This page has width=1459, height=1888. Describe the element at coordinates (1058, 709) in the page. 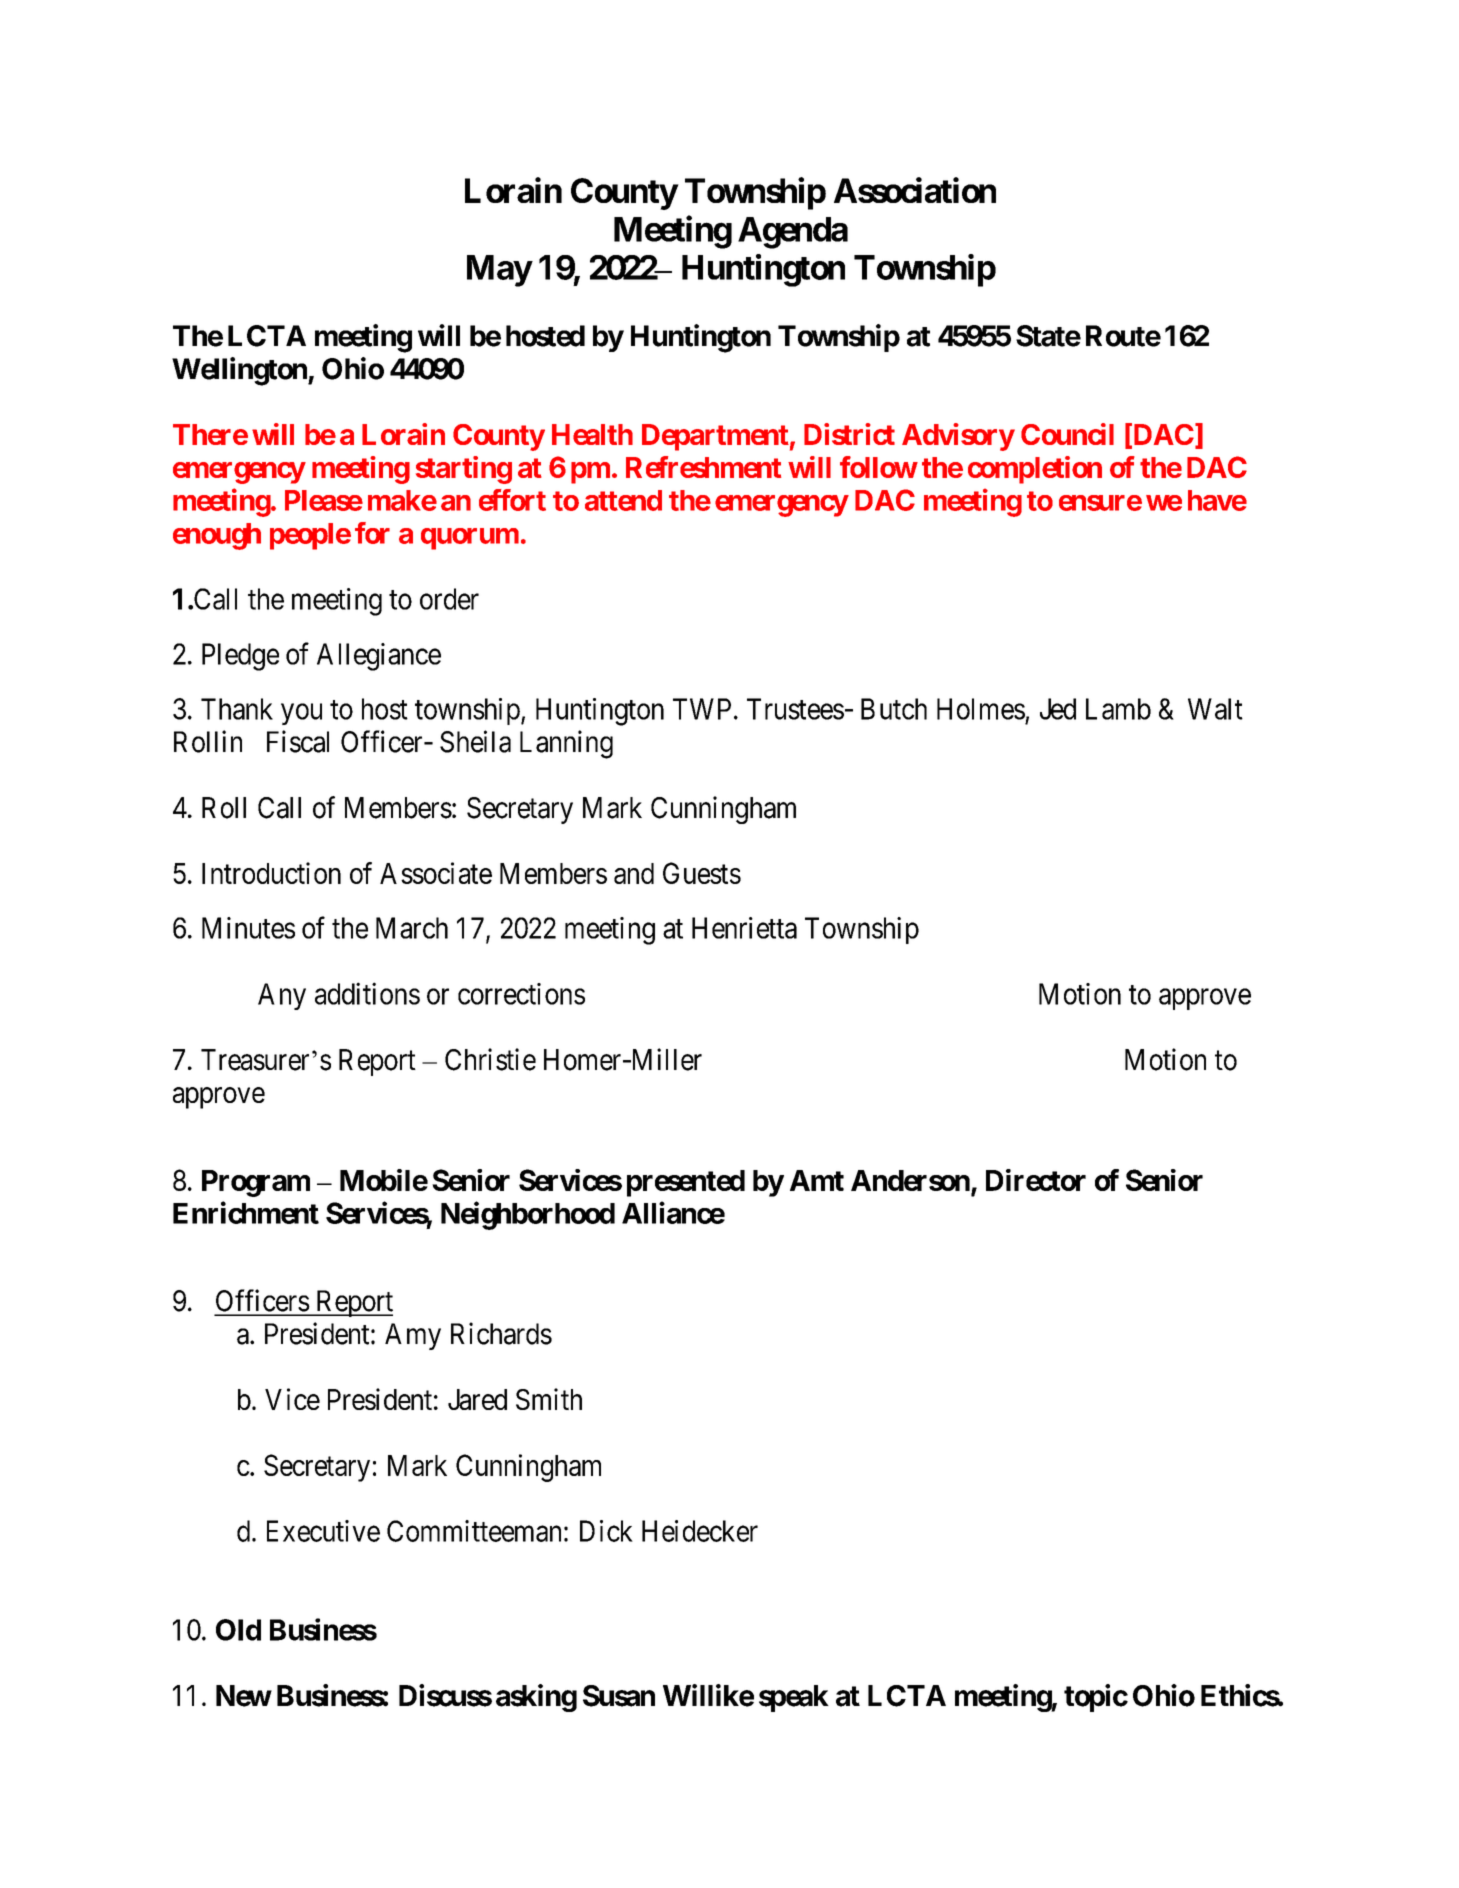

I see `Jed` at that location.
